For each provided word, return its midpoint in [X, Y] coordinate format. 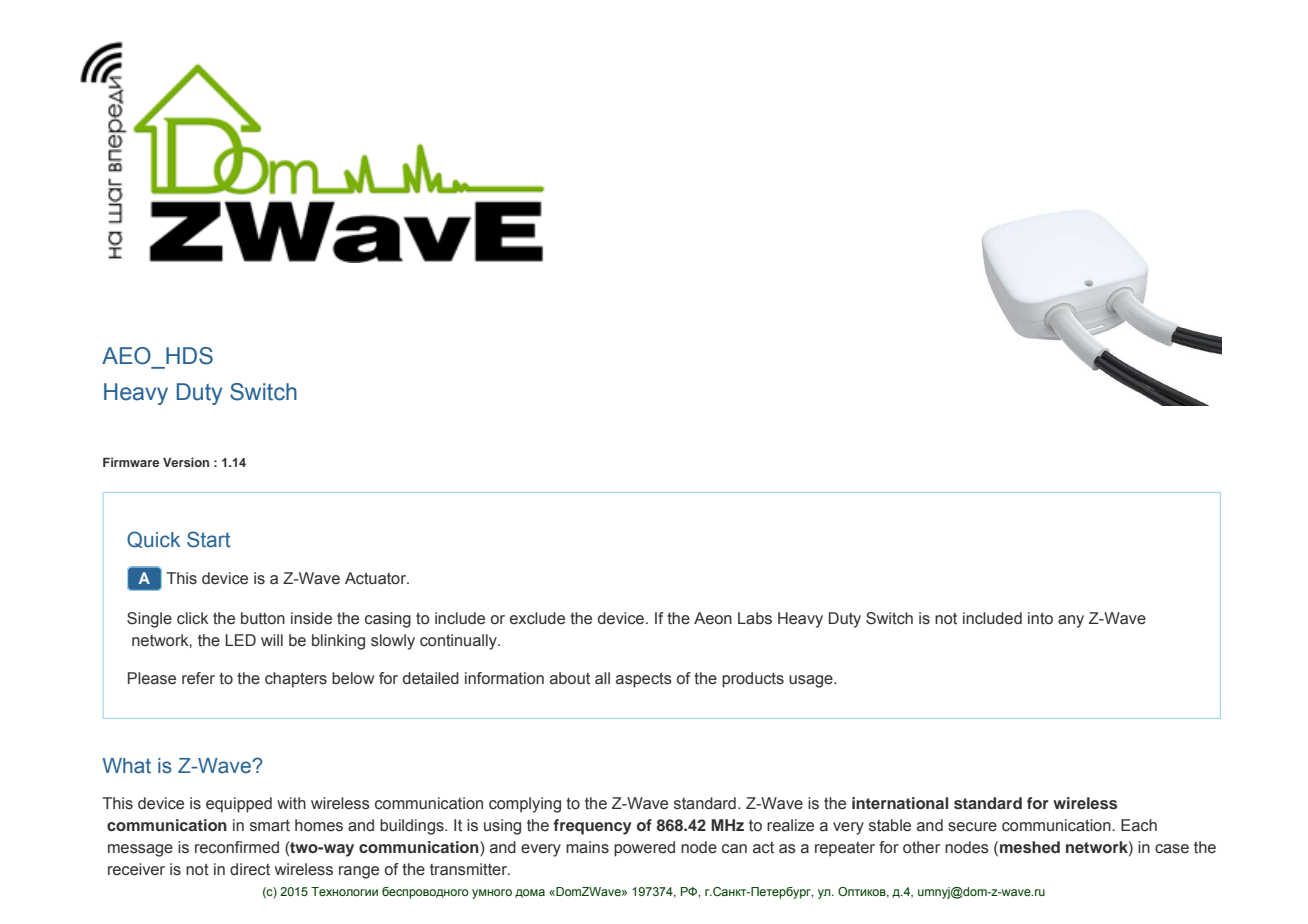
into [1040, 618]
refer [198, 678]
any [1071, 621]
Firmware [131, 462]
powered [644, 849]
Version [186, 462]
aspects [644, 680]
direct [250, 869]
